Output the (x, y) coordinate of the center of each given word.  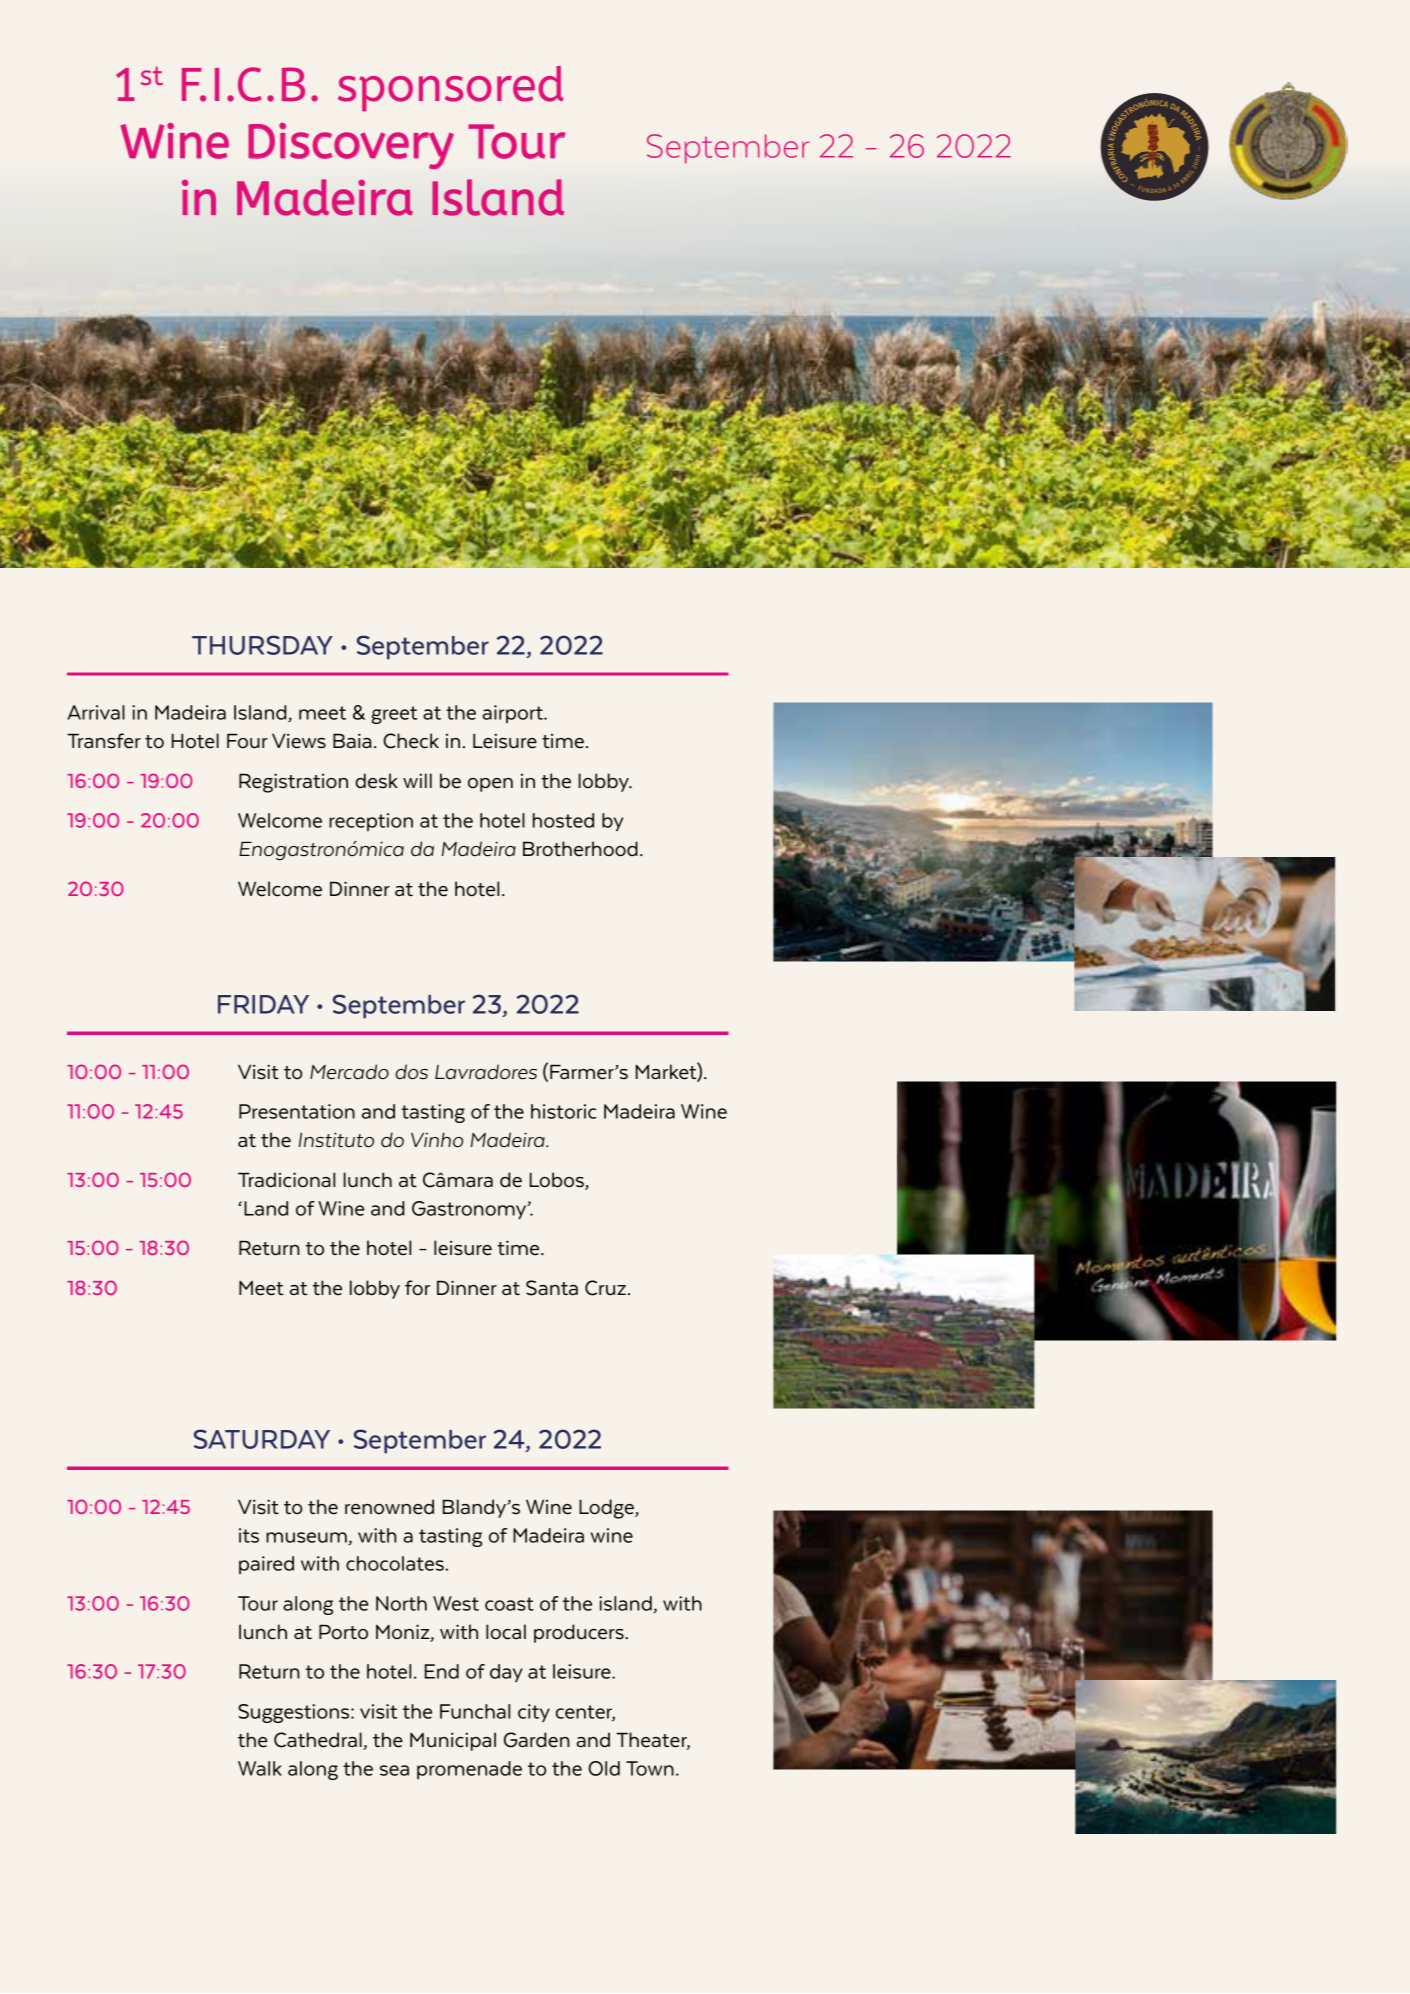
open (490, 785)
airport (513, 714)
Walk (260, 1768)
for (417, 1288)
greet (394, 715)
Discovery (351, 146)
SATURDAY (262, 1439)
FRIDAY (263, 1004)
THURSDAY (262, 645)
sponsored (451, 89)
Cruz (605, 1288)
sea (394, 1770)
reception (371, 822)
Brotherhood (580, 849)
